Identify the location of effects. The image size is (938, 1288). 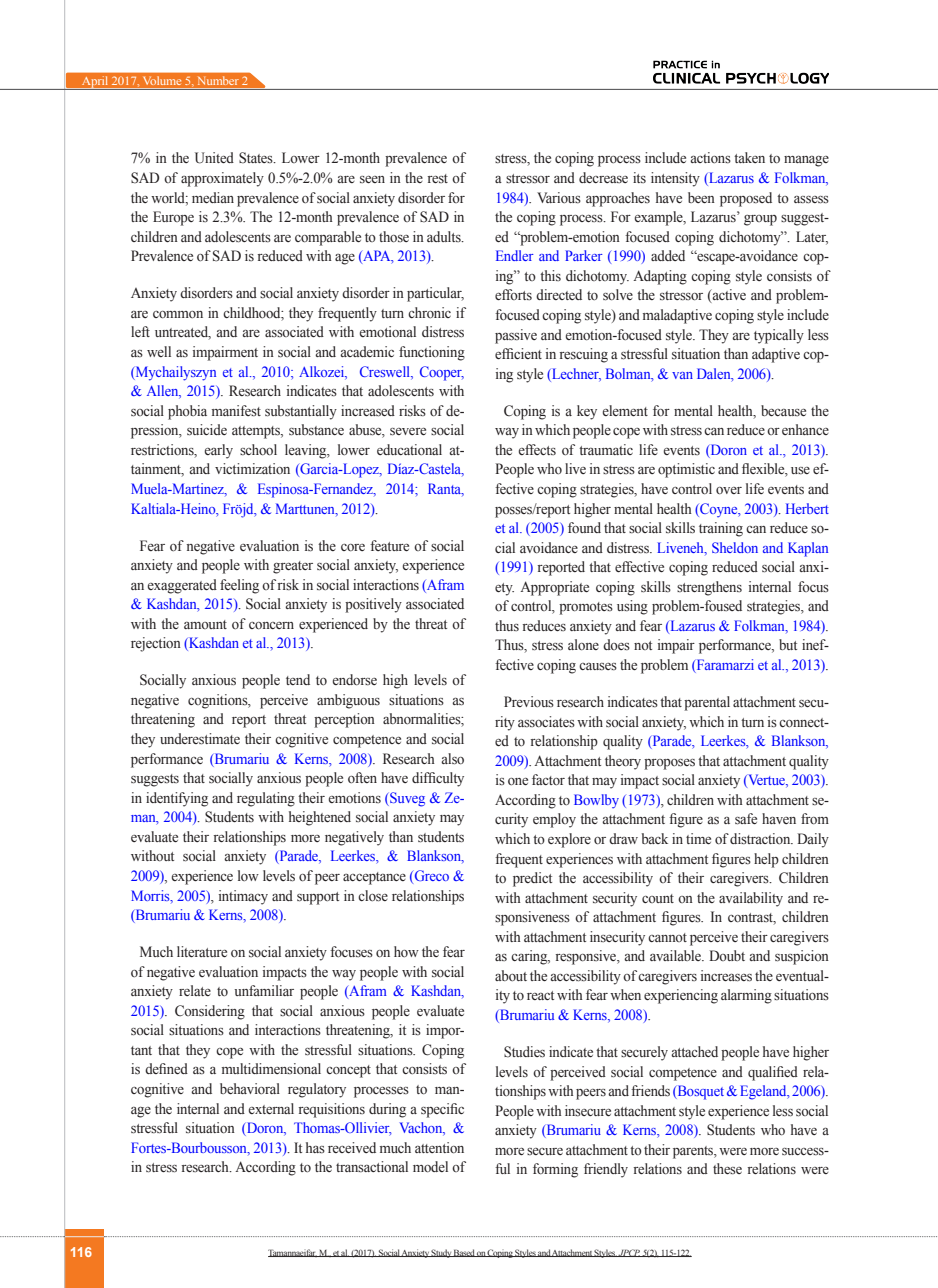
(537, 449).
